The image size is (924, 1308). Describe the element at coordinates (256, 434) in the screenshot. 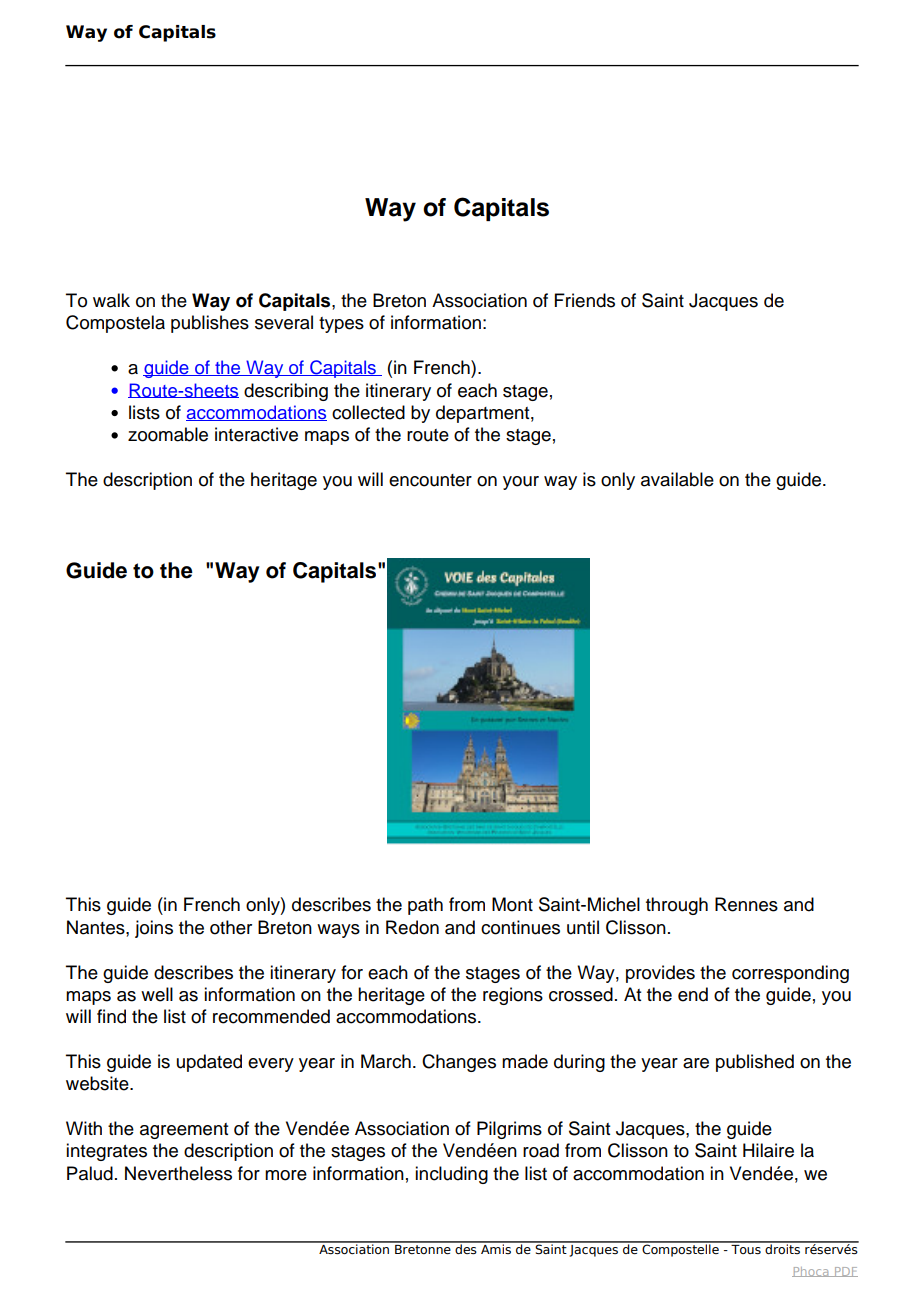

I see `interactive` at that location.
